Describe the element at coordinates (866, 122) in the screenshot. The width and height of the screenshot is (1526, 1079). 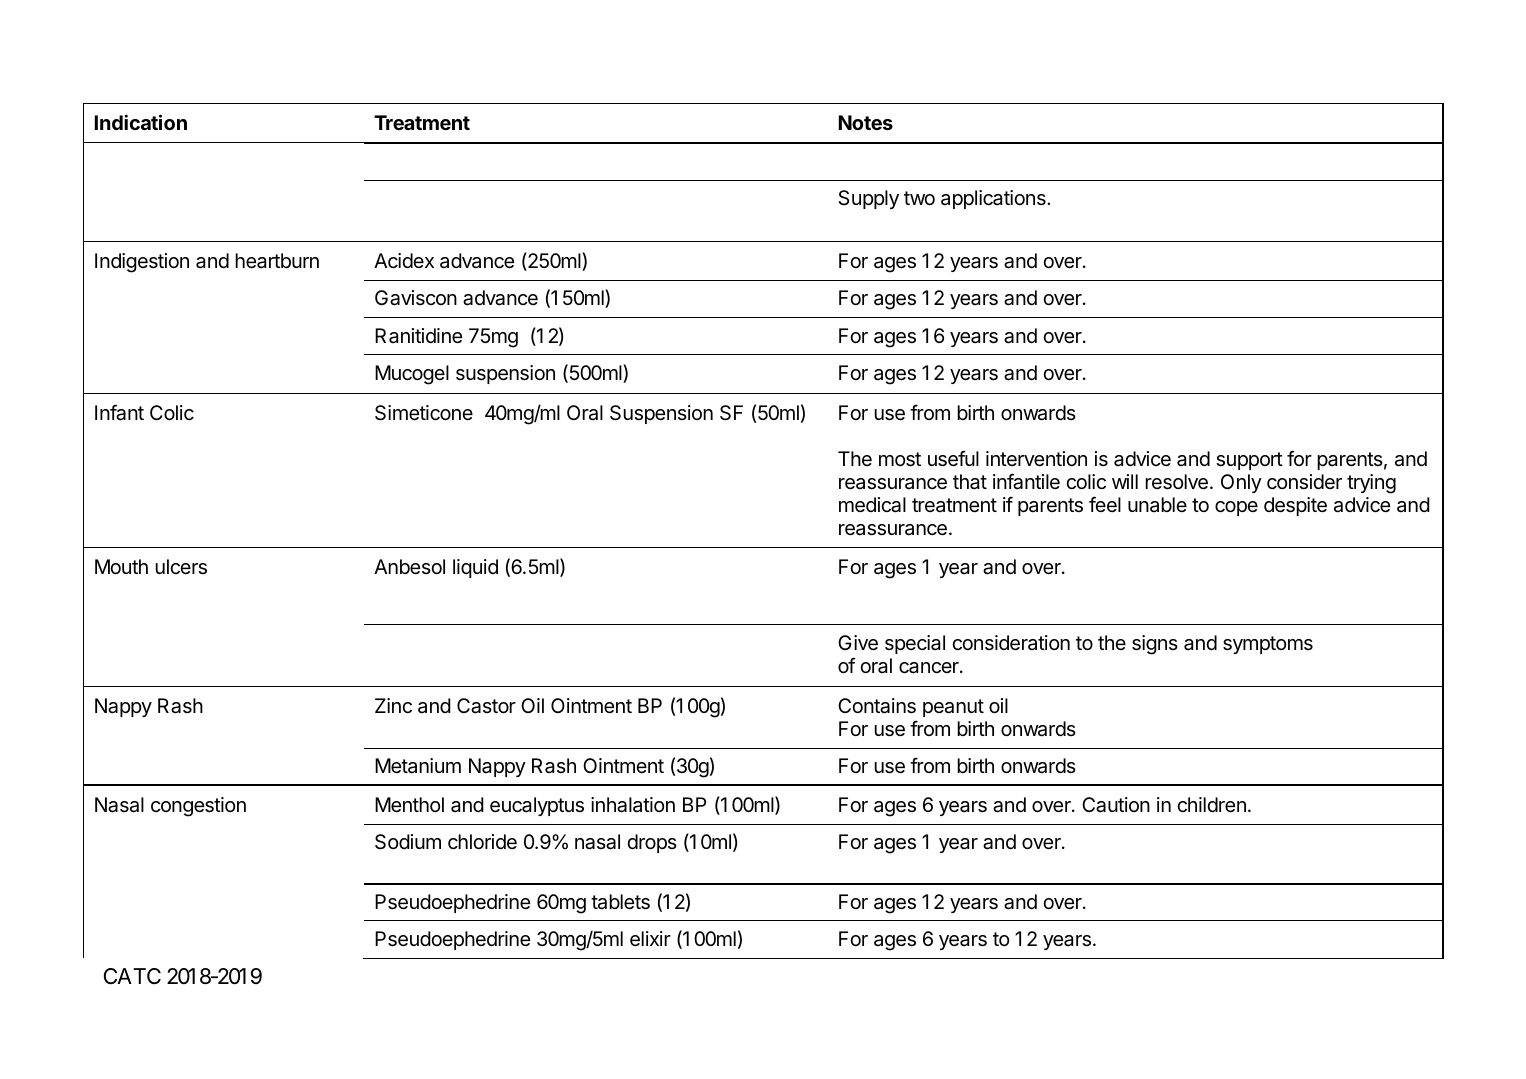
I see `Notes` at that location.
